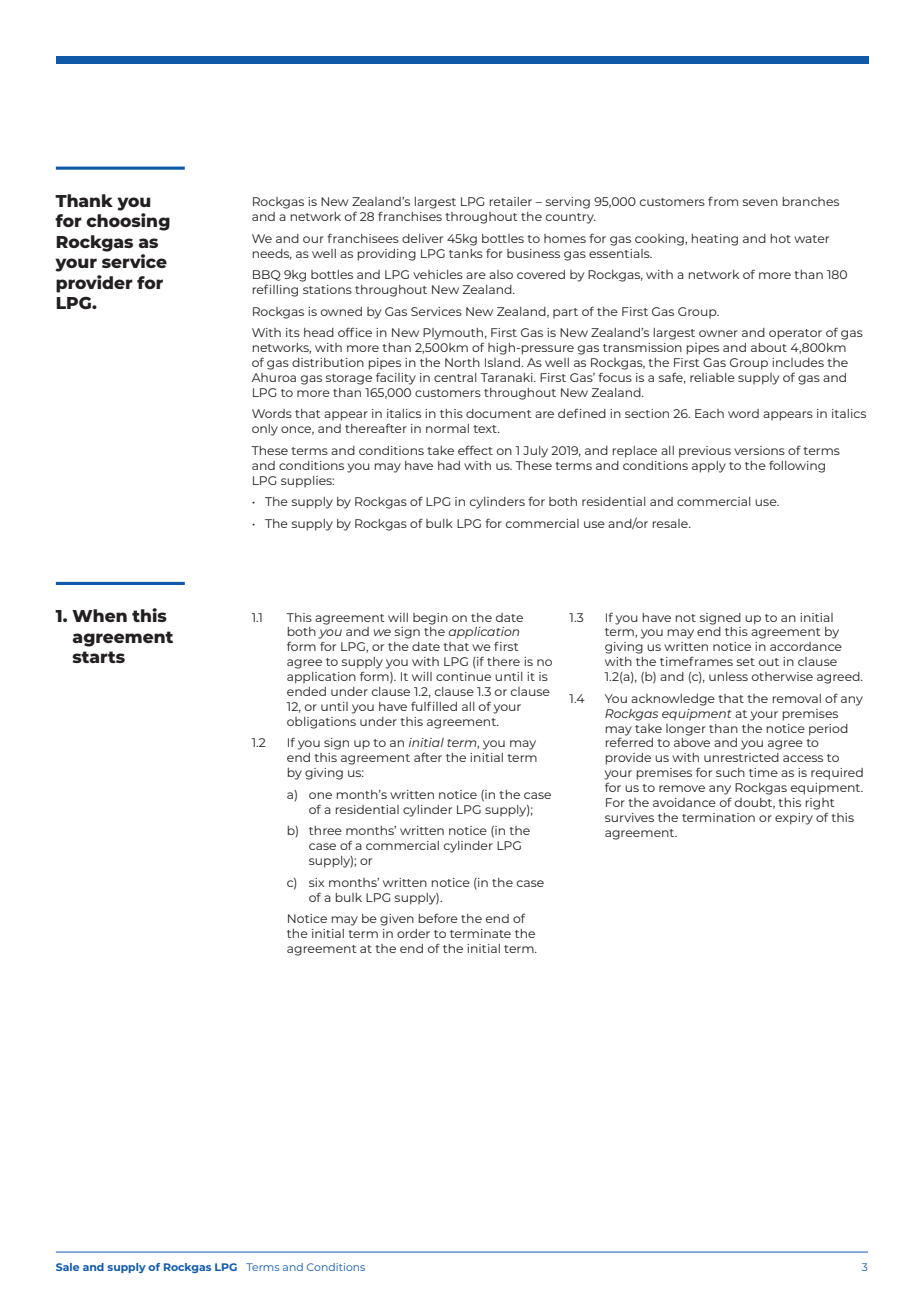 The height and width of the screenshot is (1308, 924). What do you see at coordinates (760, 202) in the screenshot?
I see `seven` at bounding box center [760, 202].
